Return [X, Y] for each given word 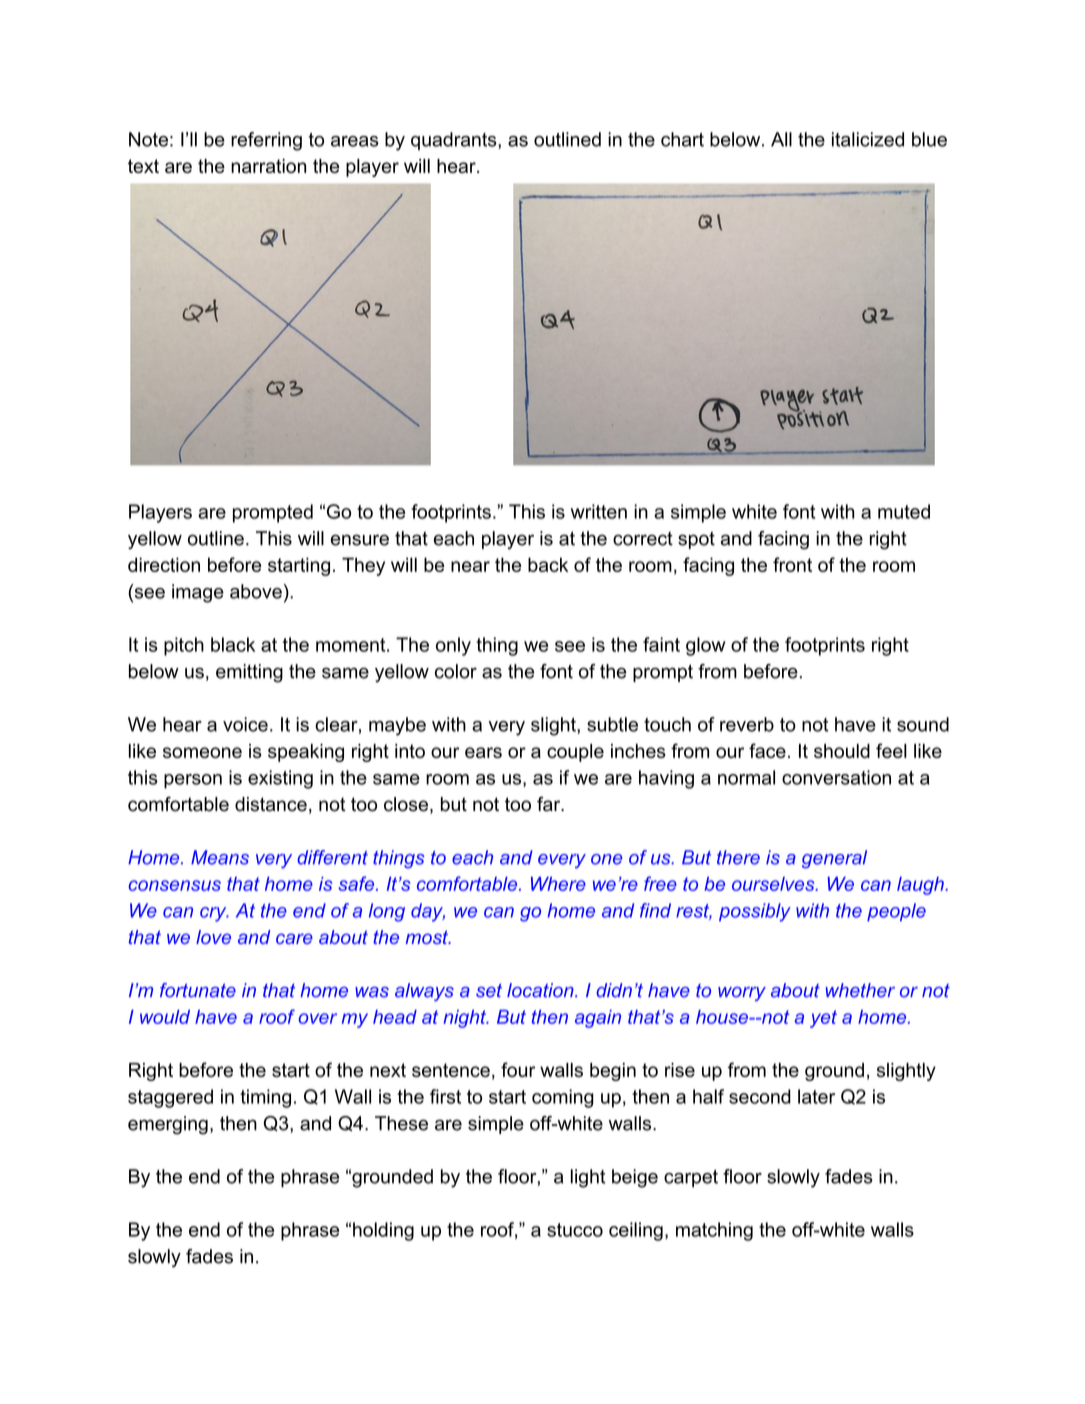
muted [904, 511]
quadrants [455, 141]
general [834, 859]
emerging [168, 1125]
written [599, 511]
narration [268, 166]
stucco [575, 1230]
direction [164, 564]
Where [558, 884]
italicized [868, 139]
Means [220, 857]
